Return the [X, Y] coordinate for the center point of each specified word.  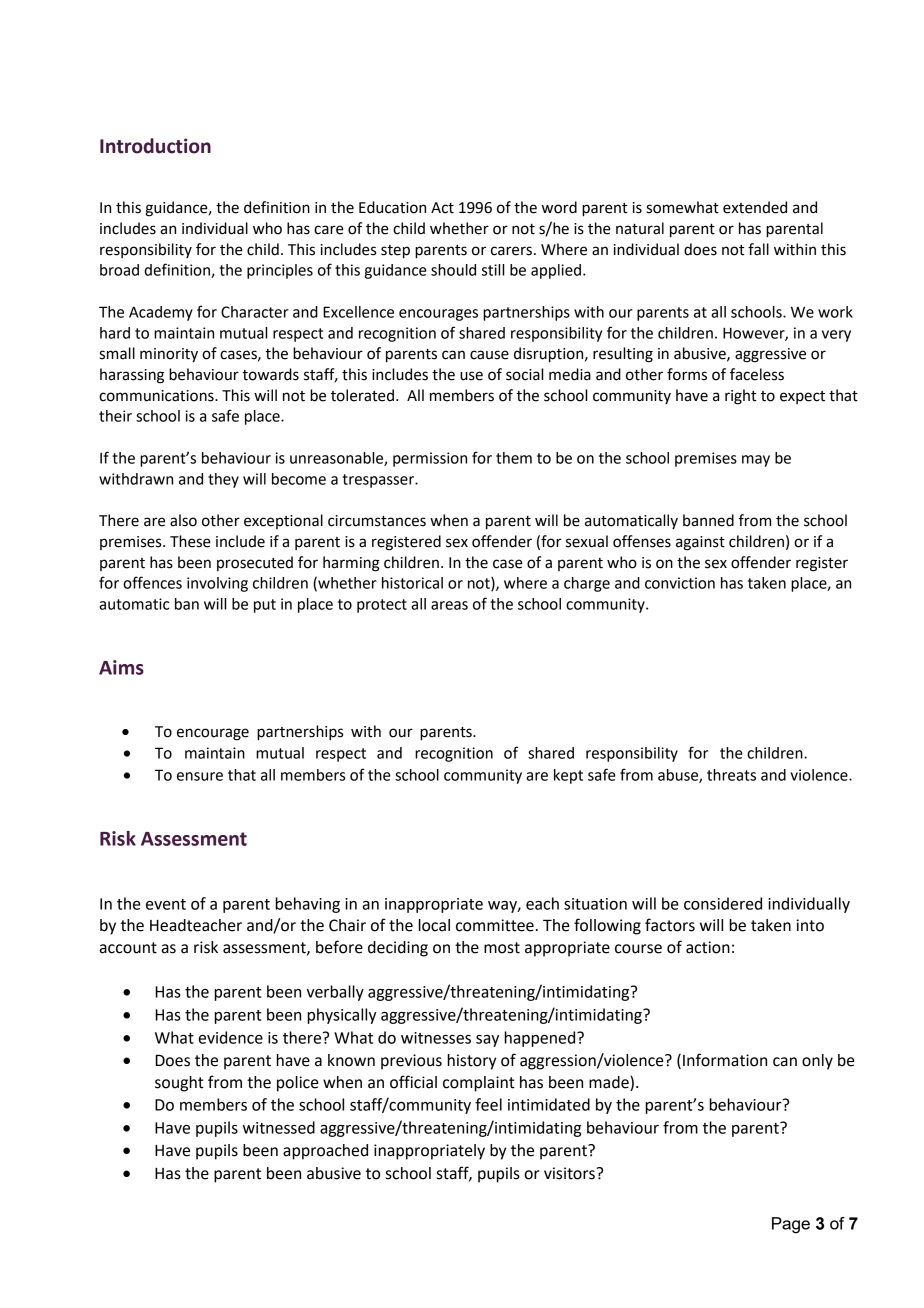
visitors [569, 1173]
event [166, 904]
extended [755, 207]
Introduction [155, 146]
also [183, 520]
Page [791, 1225]
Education [392, 207]
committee [495, 925]
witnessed [279, 1127]
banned [708, 520]
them [514, 458]
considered [723, 903]
